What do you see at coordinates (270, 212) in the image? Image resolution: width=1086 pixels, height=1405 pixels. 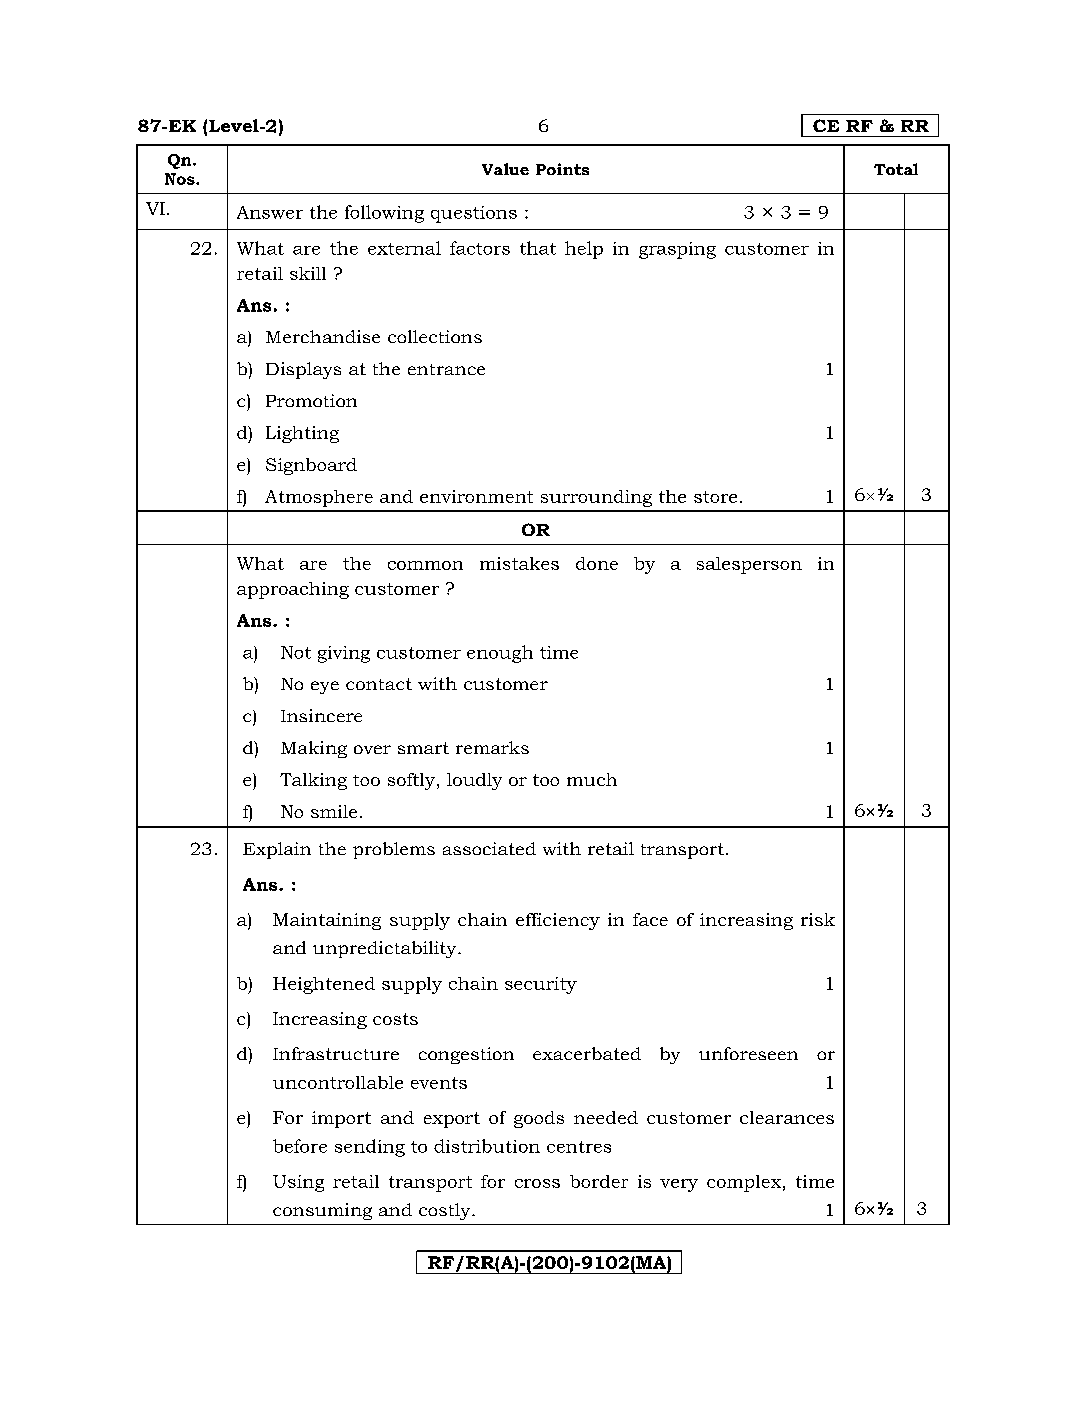 I see `Answer` at bounding box center [270, 212].
